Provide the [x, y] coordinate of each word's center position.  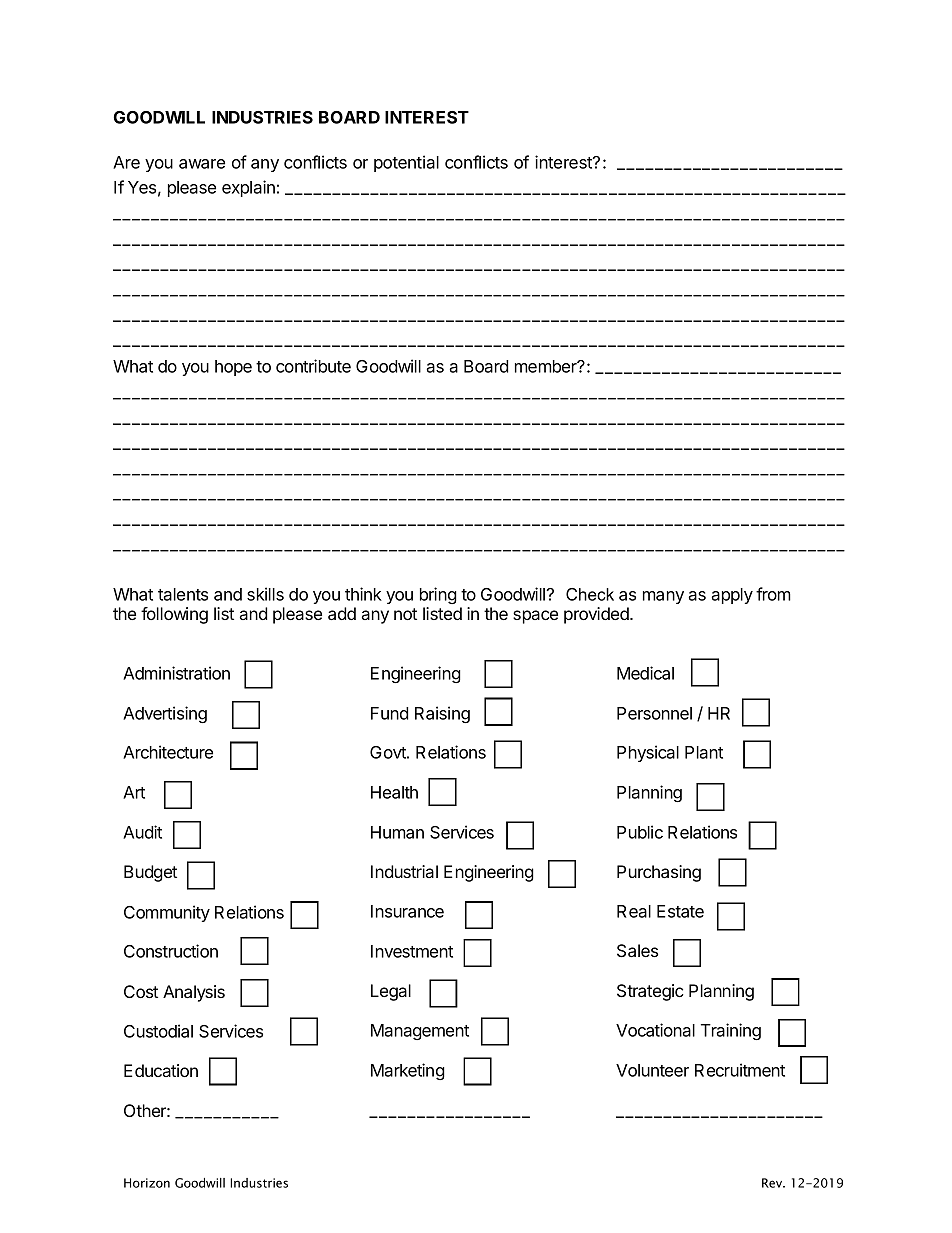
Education [161, 1070]
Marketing [408, 1071]
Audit [142, 832]
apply [732, 596]
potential [406, 163]
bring [438, 595]
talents [183, 594]
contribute [313, 366]
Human [397, 832]
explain [248, 188]
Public [640, 832]
